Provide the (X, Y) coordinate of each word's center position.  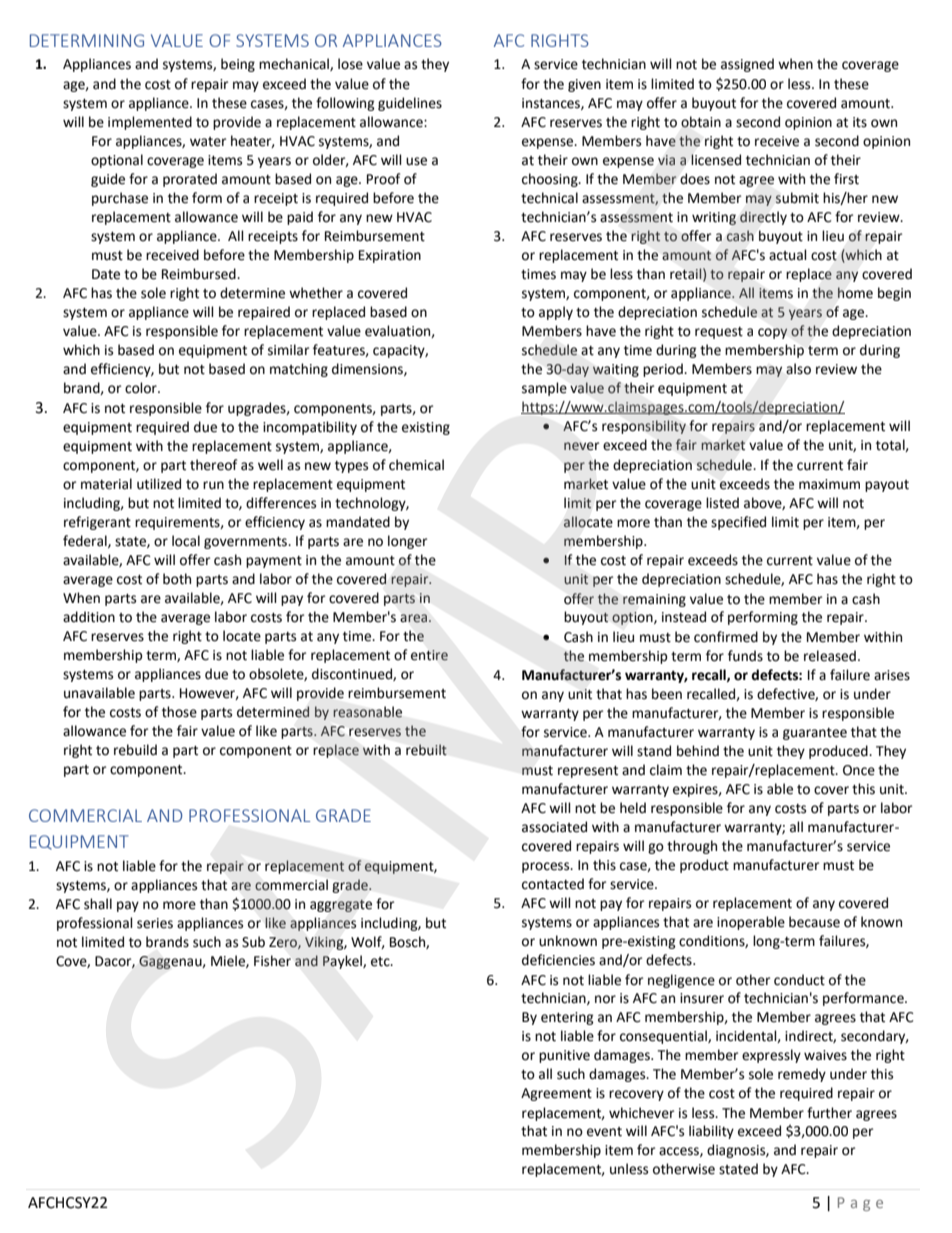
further (829, 1113)
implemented (150, 123)
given (584, 85)
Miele (229, 961)
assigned (747, 65)
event (604, 1132)
